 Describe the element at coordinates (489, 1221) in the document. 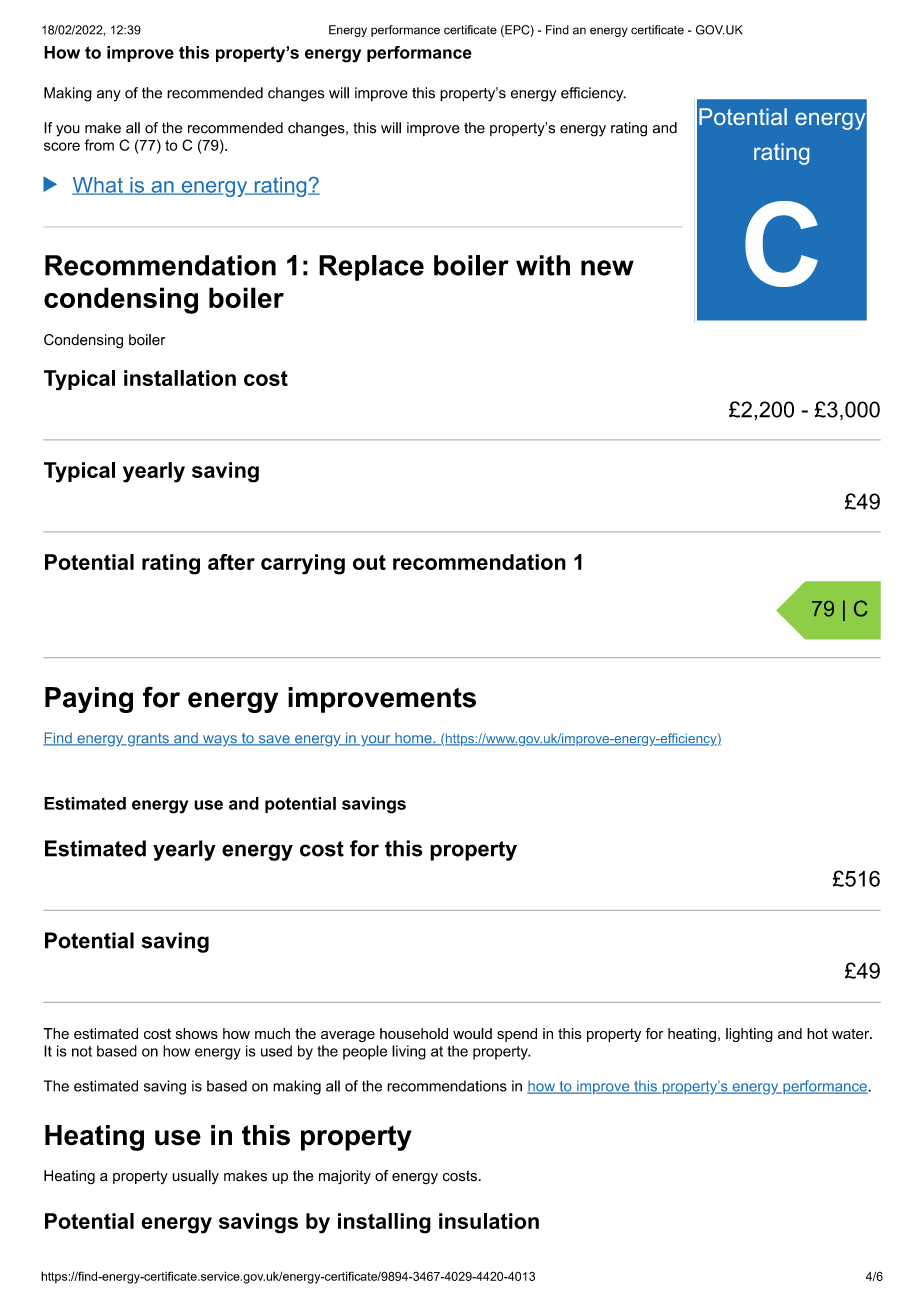

I see `insulation` at that location.
